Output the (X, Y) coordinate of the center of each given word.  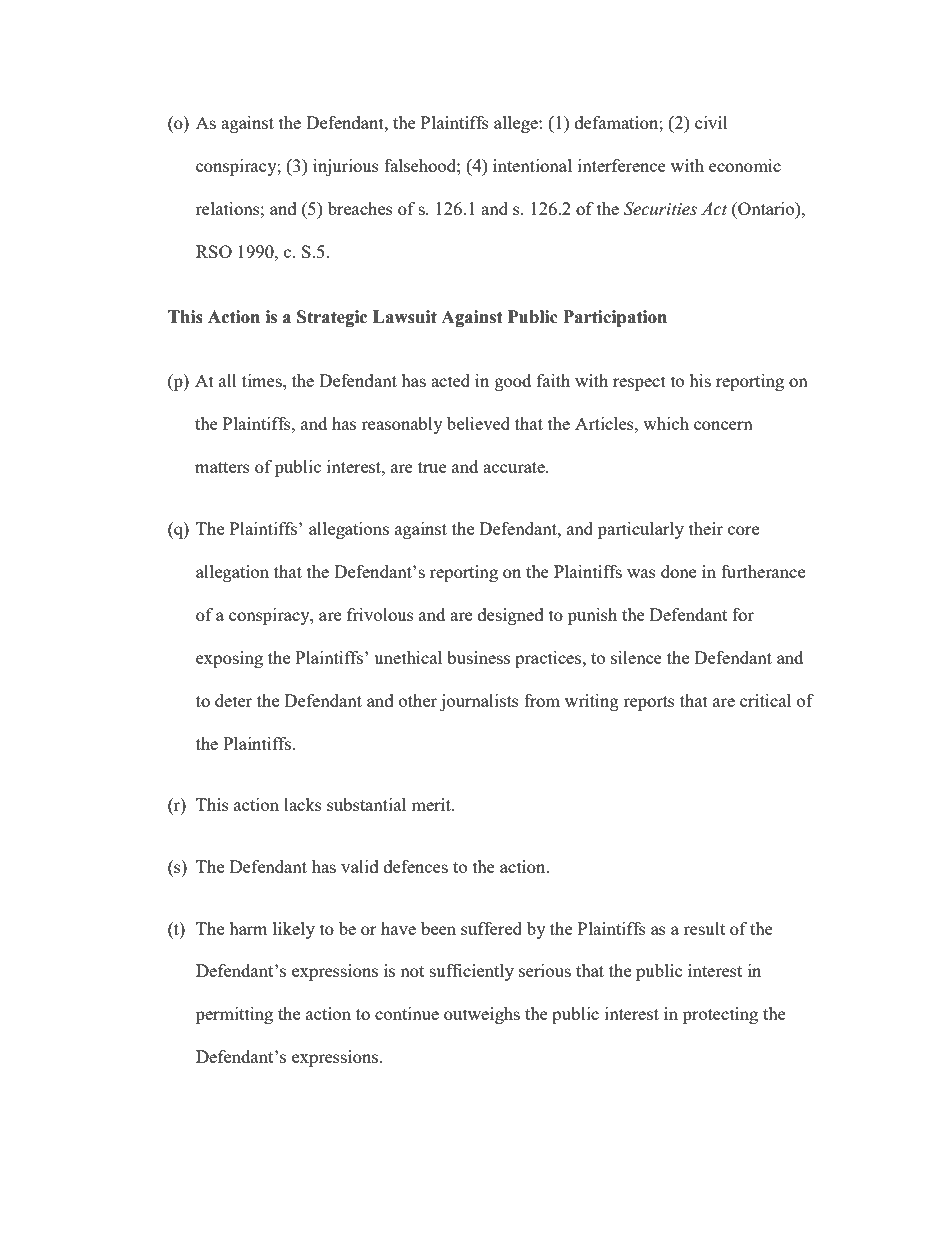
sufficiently (472, 972)
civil (711, 122)
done (678, 571)
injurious (346, 167)
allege (517, 124)
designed (511, 616)
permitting (234, 1015)
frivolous (380, 614)
